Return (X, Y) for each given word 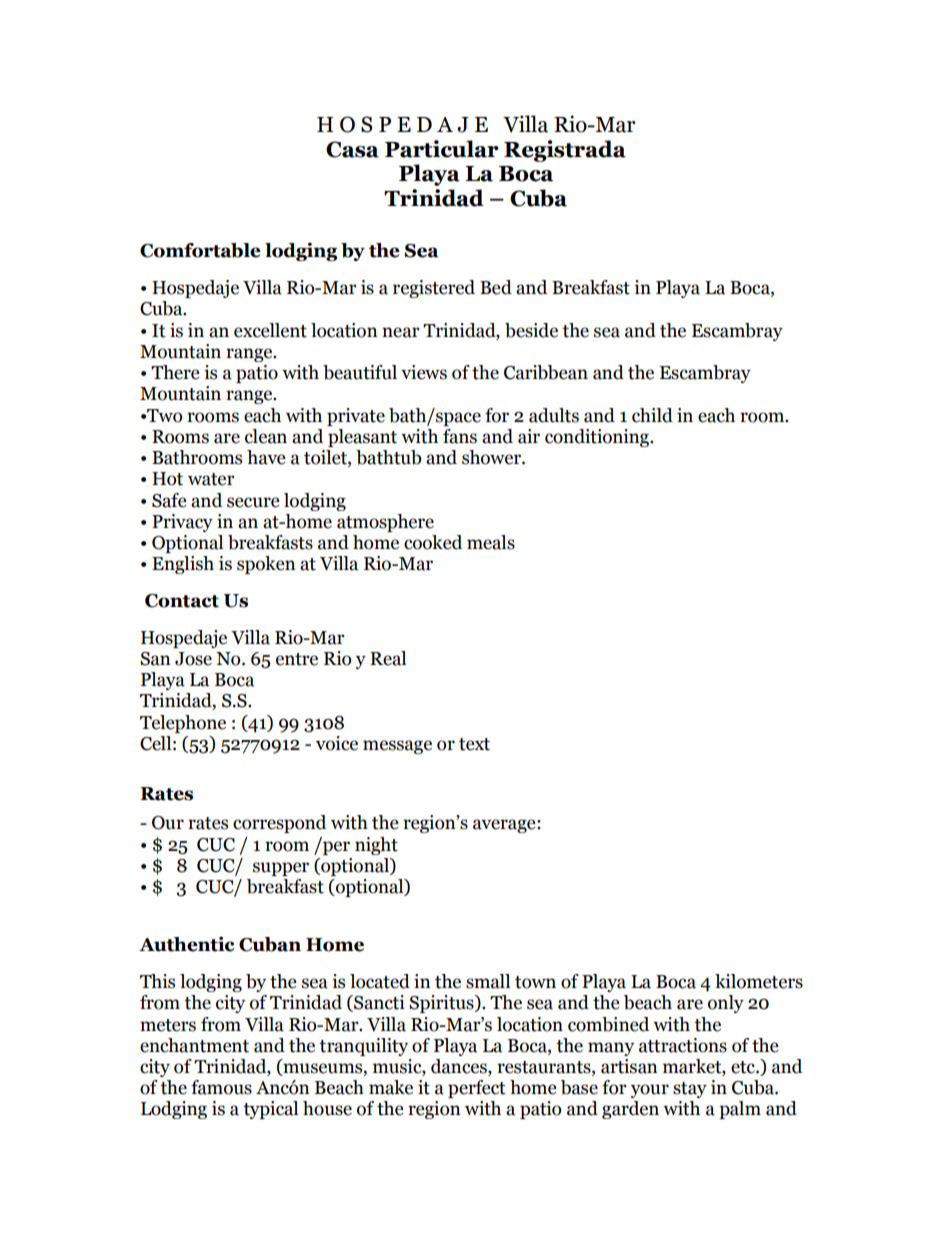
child (652, 415)
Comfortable (200, 250)
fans (460, 436)
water (211, 479)
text (474, 744)
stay (690, 1090)
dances (460, 1067)
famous (221, 1087)
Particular (442, 149)
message (397, 747)
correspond (279, 824)
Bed (496, 287)
